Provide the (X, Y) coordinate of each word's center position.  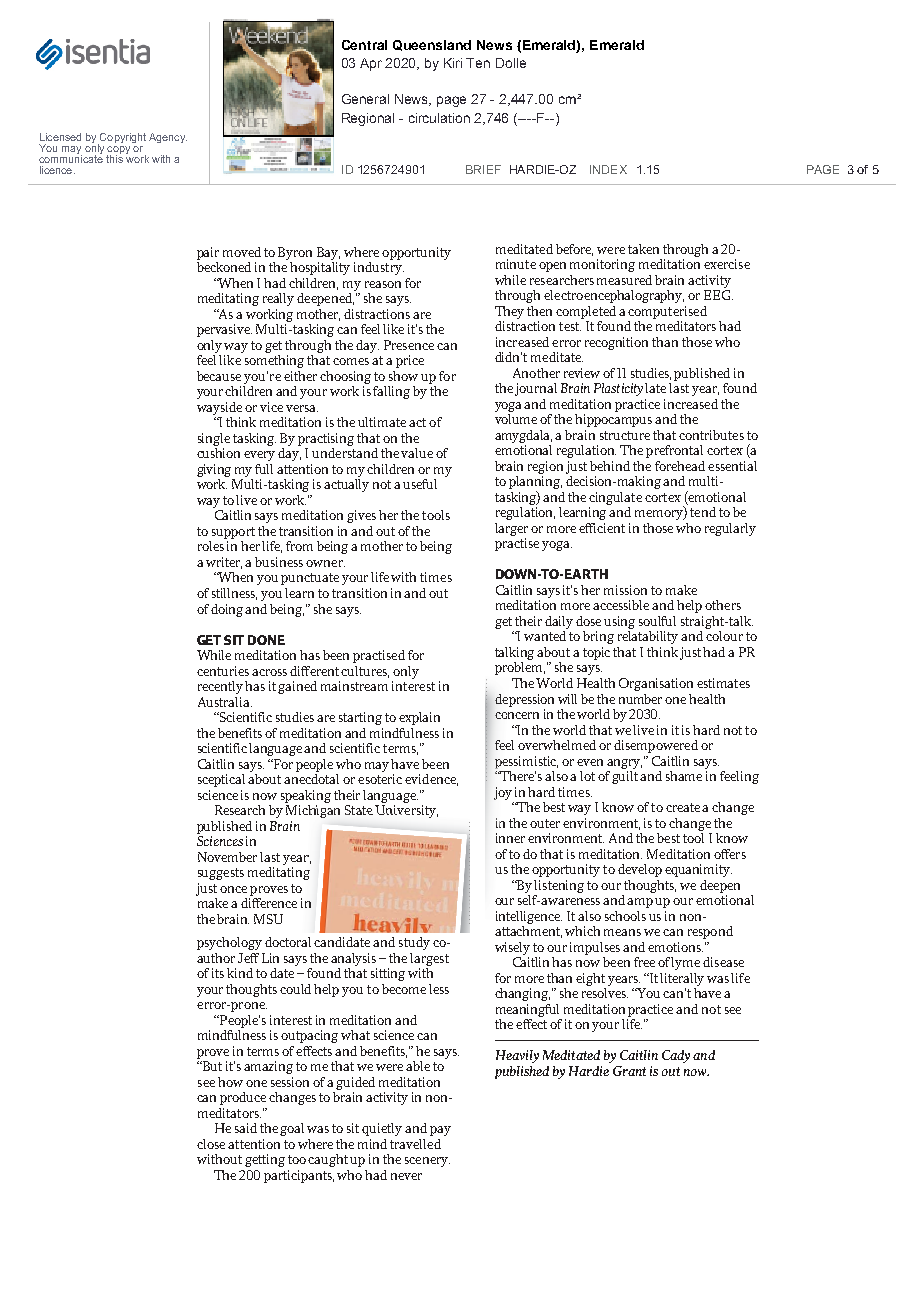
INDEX (608, 169)
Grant (629, 1071)
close (211, 1144)
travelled (415, 1144)
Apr (371, 64)
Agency (168, 138)
